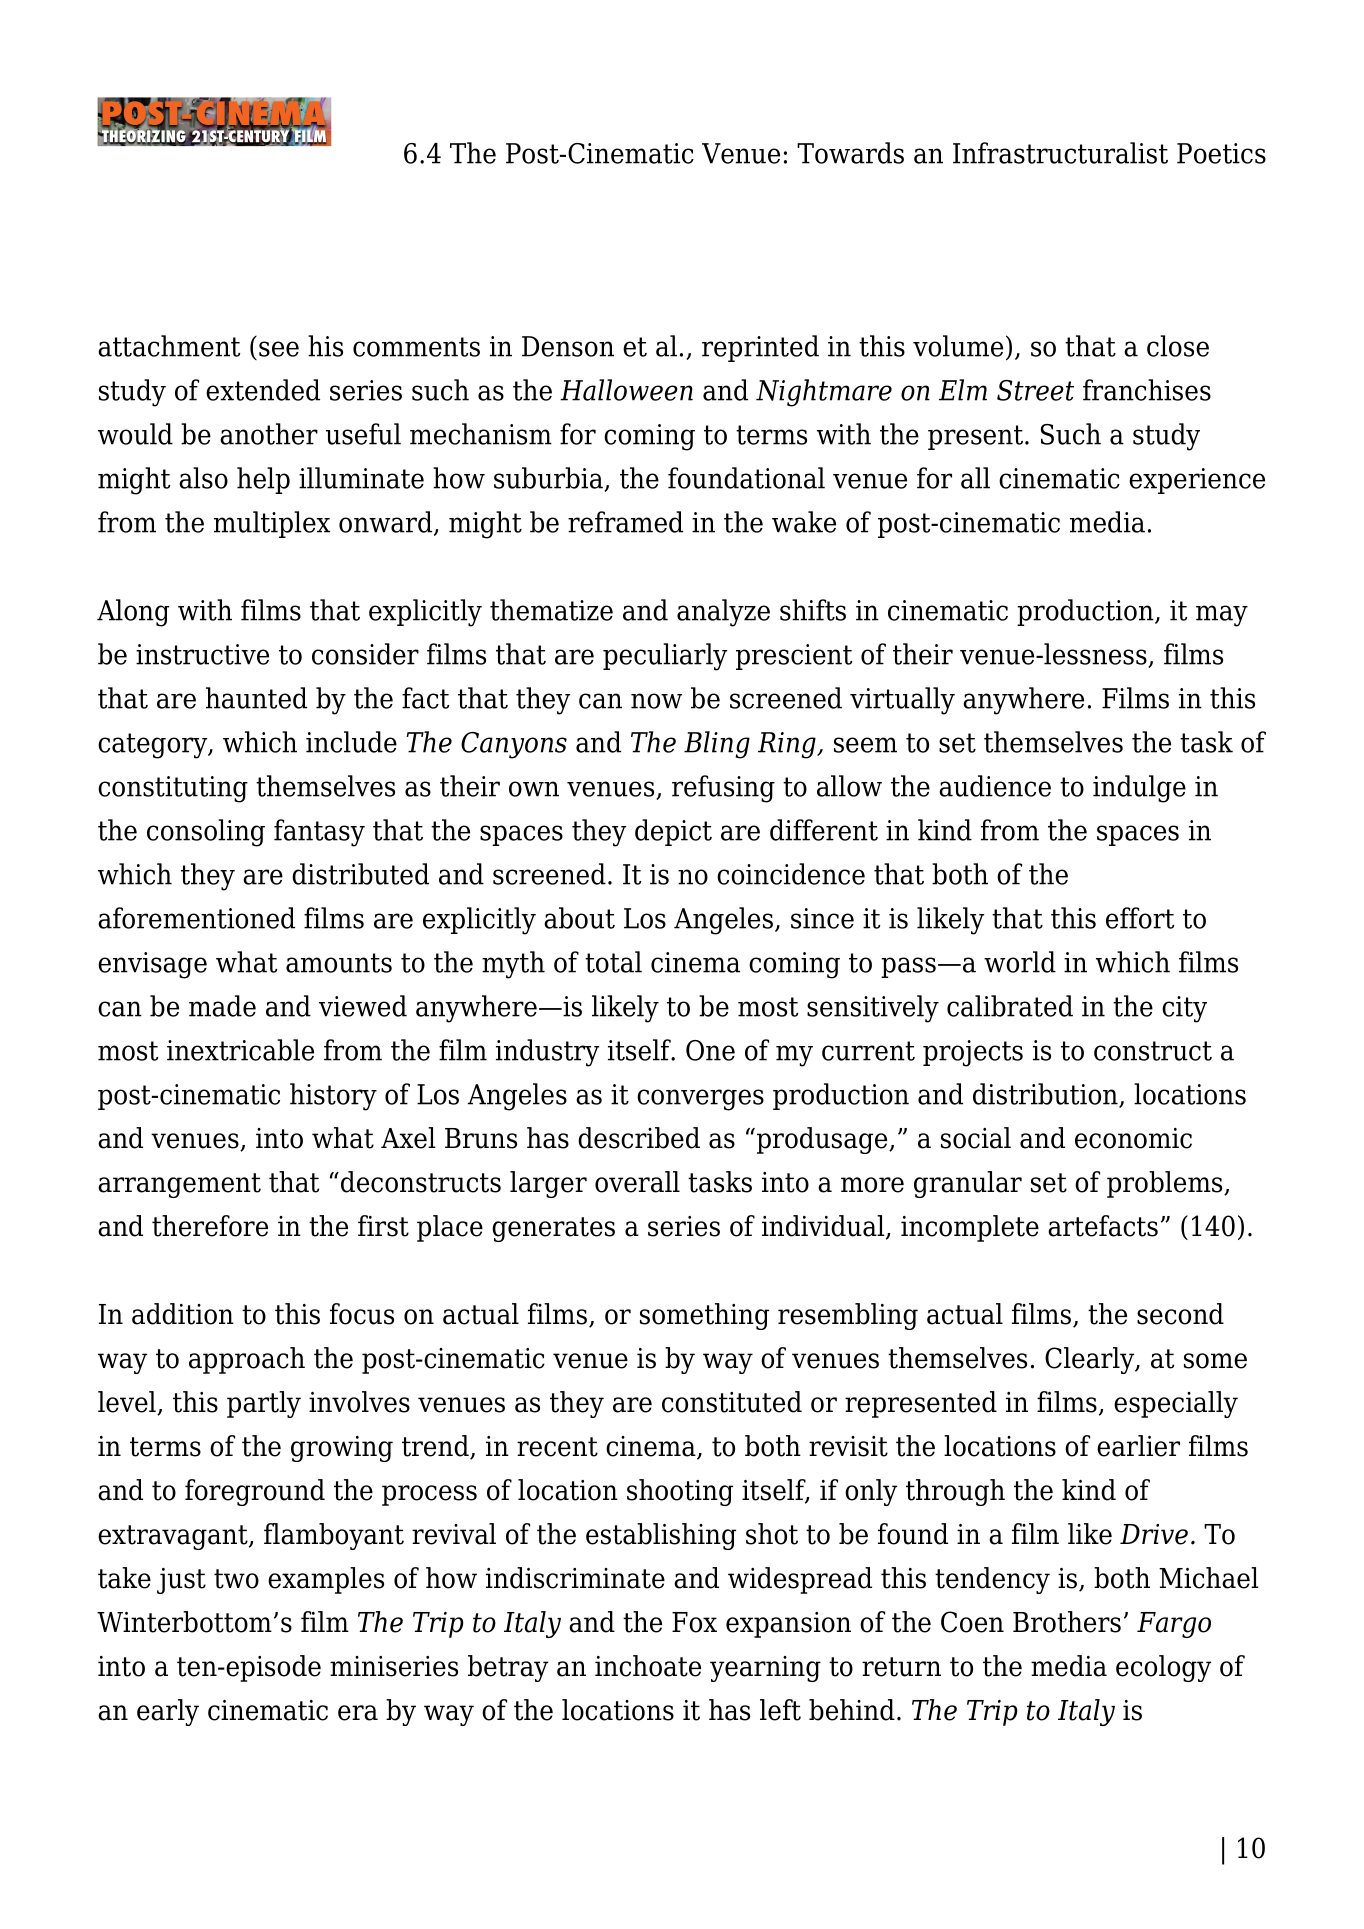 The width and height of the image is (1364, 1929). What do you see at coordinates (1140, 918) in the image?
I see `effort` at bounding box center [1140, 918].
